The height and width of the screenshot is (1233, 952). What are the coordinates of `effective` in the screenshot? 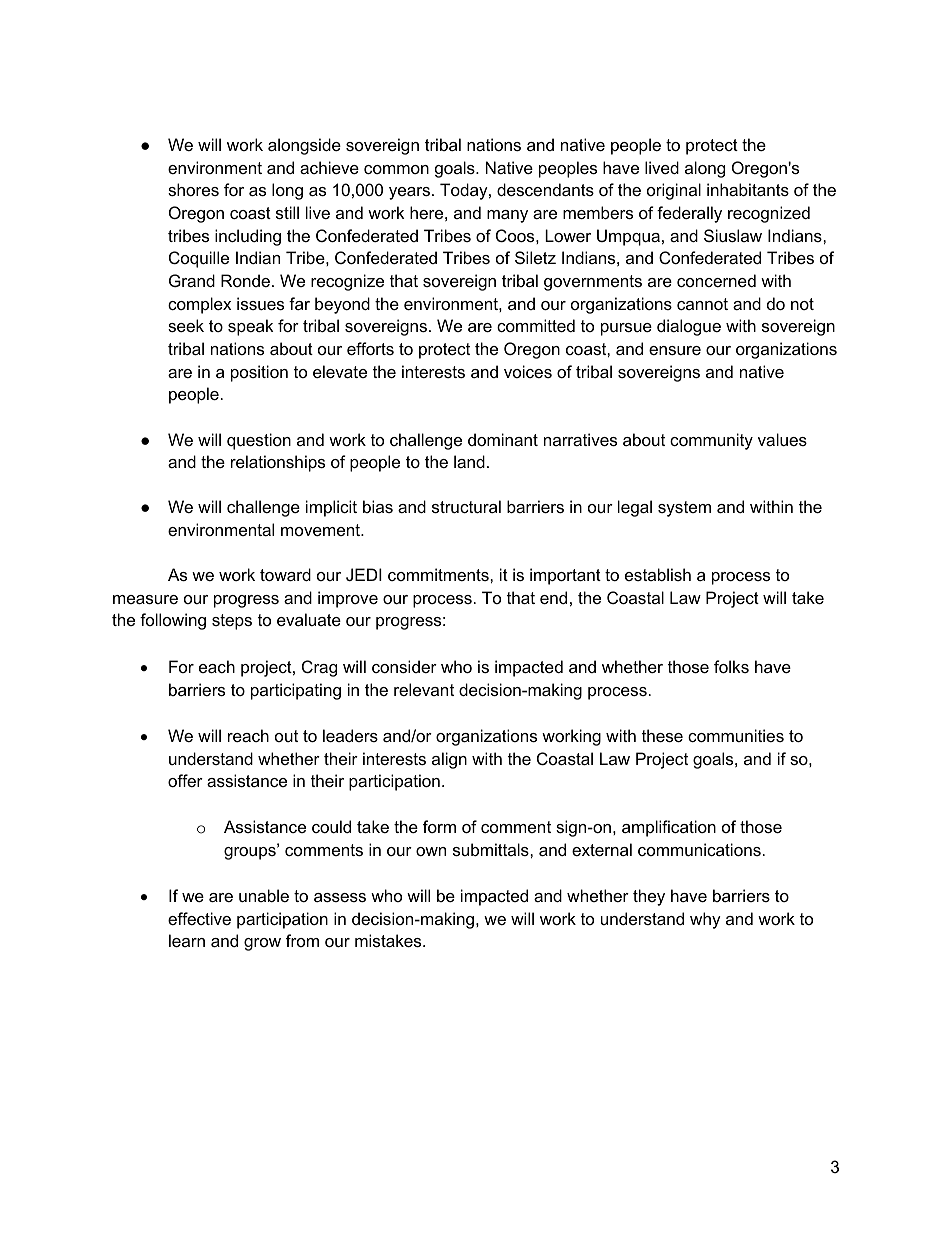 It's located at (199, 918).
